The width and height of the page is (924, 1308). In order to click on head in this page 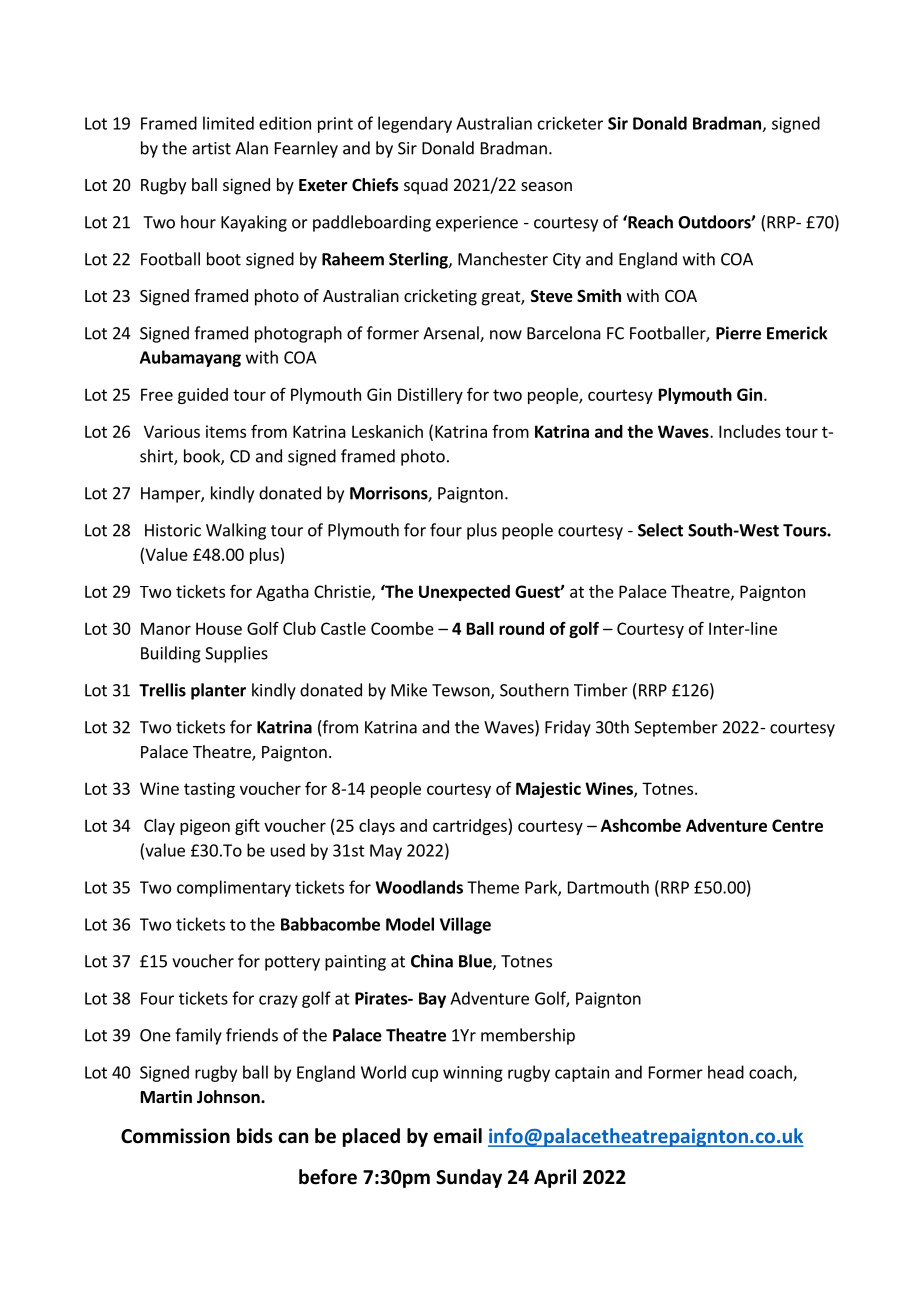, I will do `click(726, 1072)`.
